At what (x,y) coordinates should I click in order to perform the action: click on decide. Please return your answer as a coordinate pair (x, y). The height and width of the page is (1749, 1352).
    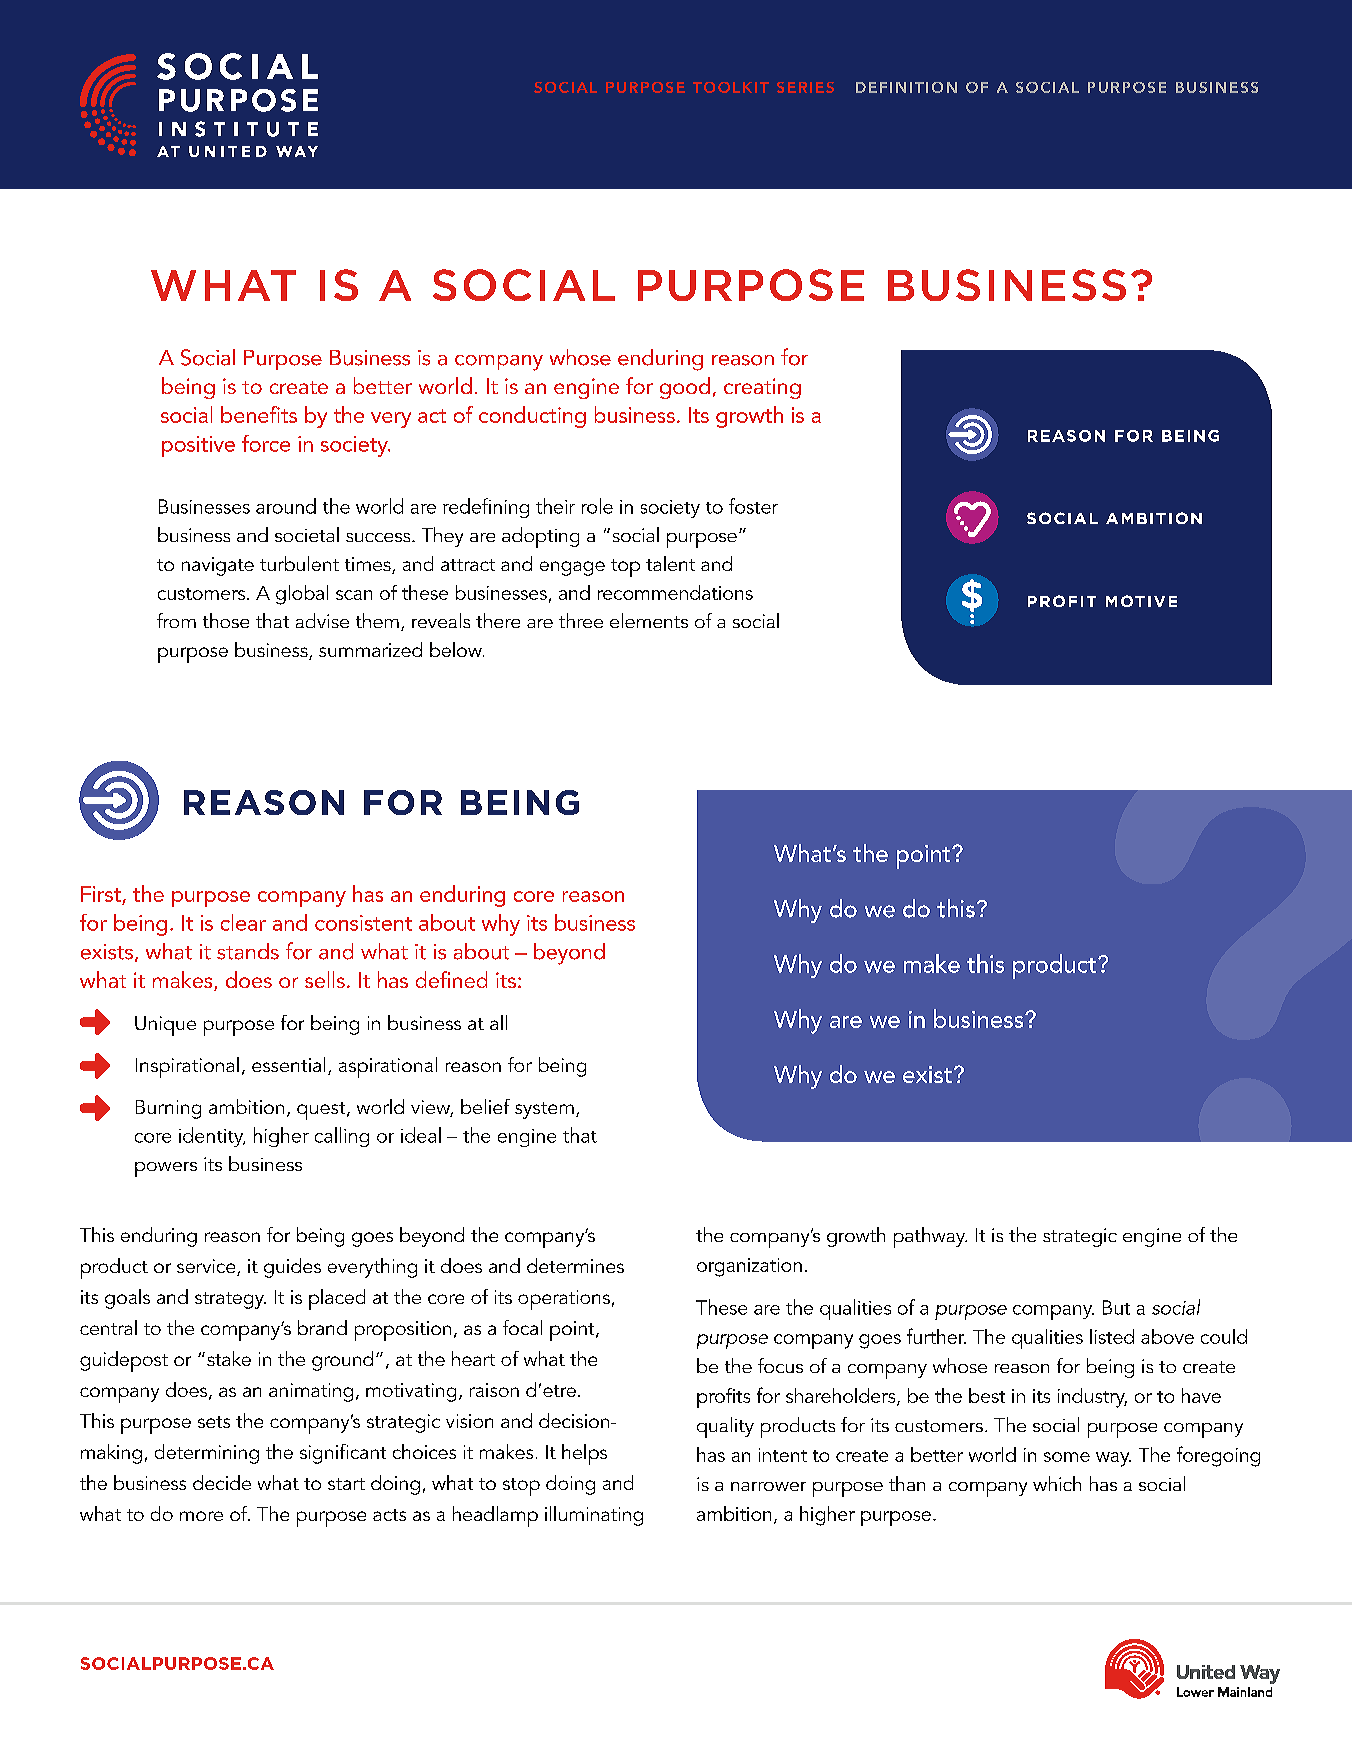
    Looking at the image, I should click on (222, 1482).
